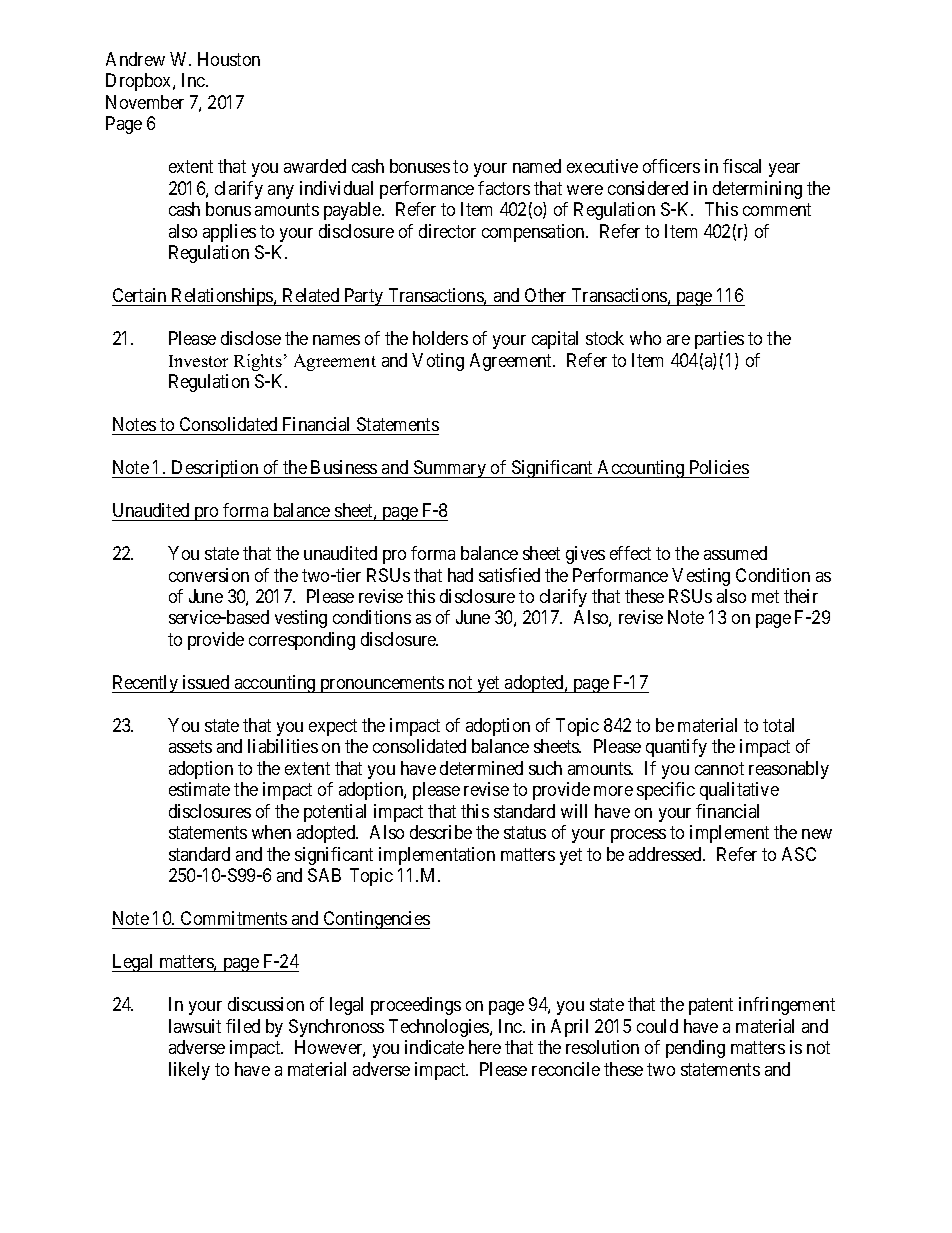  What do you see at coordinates (481, 768) in the image?
I see `determined` at bounding box center [481, 768].
